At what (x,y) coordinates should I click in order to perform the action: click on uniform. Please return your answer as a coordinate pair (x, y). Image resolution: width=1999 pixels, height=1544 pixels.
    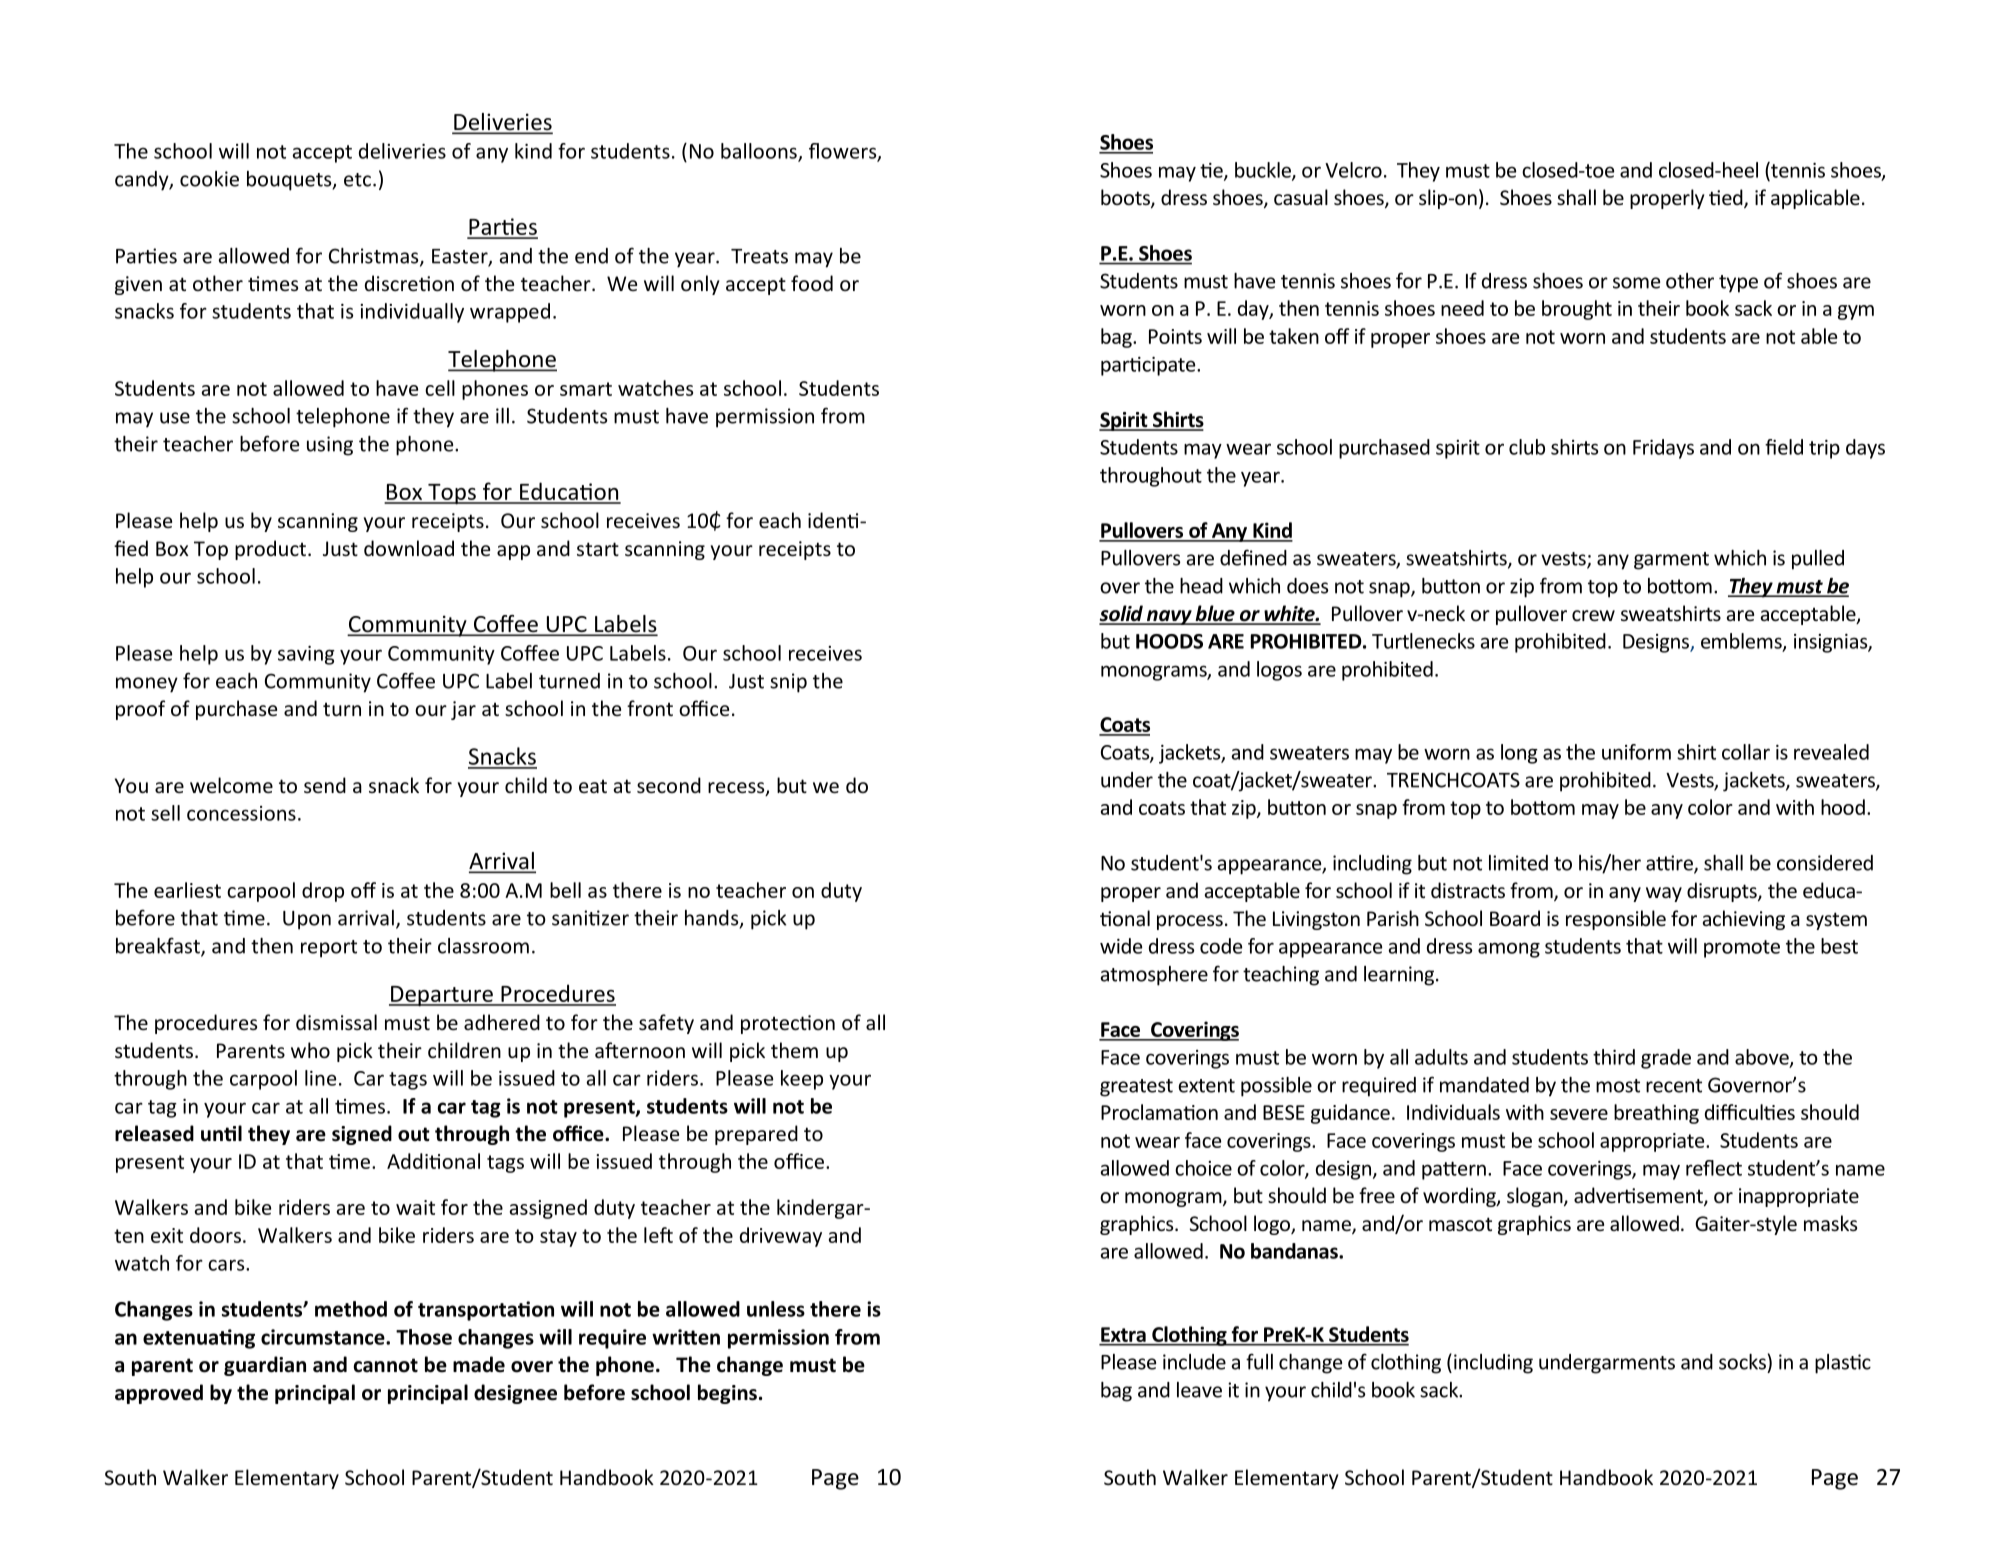
    Looking at the image, I should click on (1636, 752).
